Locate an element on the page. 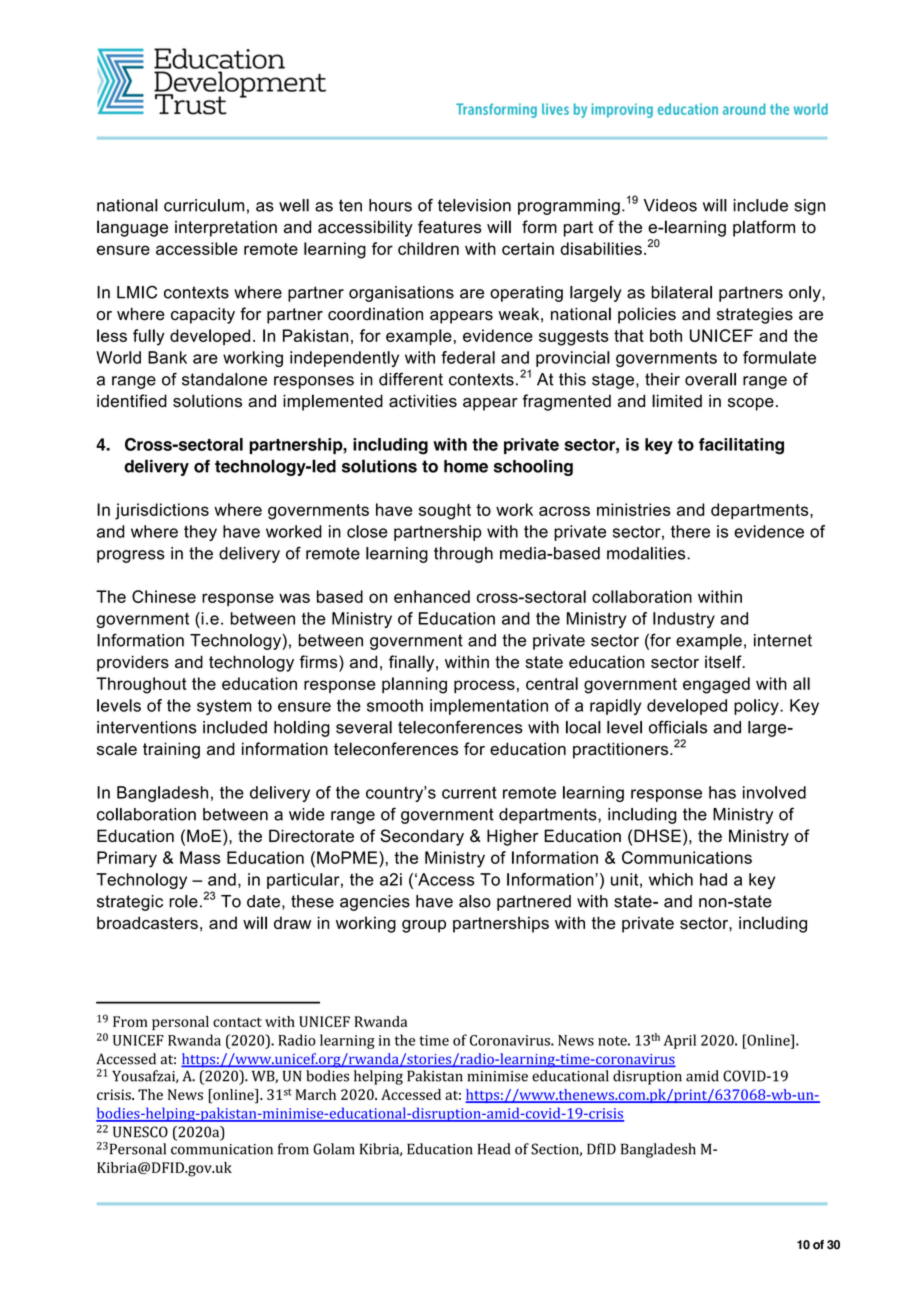  interpretation is located at coordinates (226, 228).
